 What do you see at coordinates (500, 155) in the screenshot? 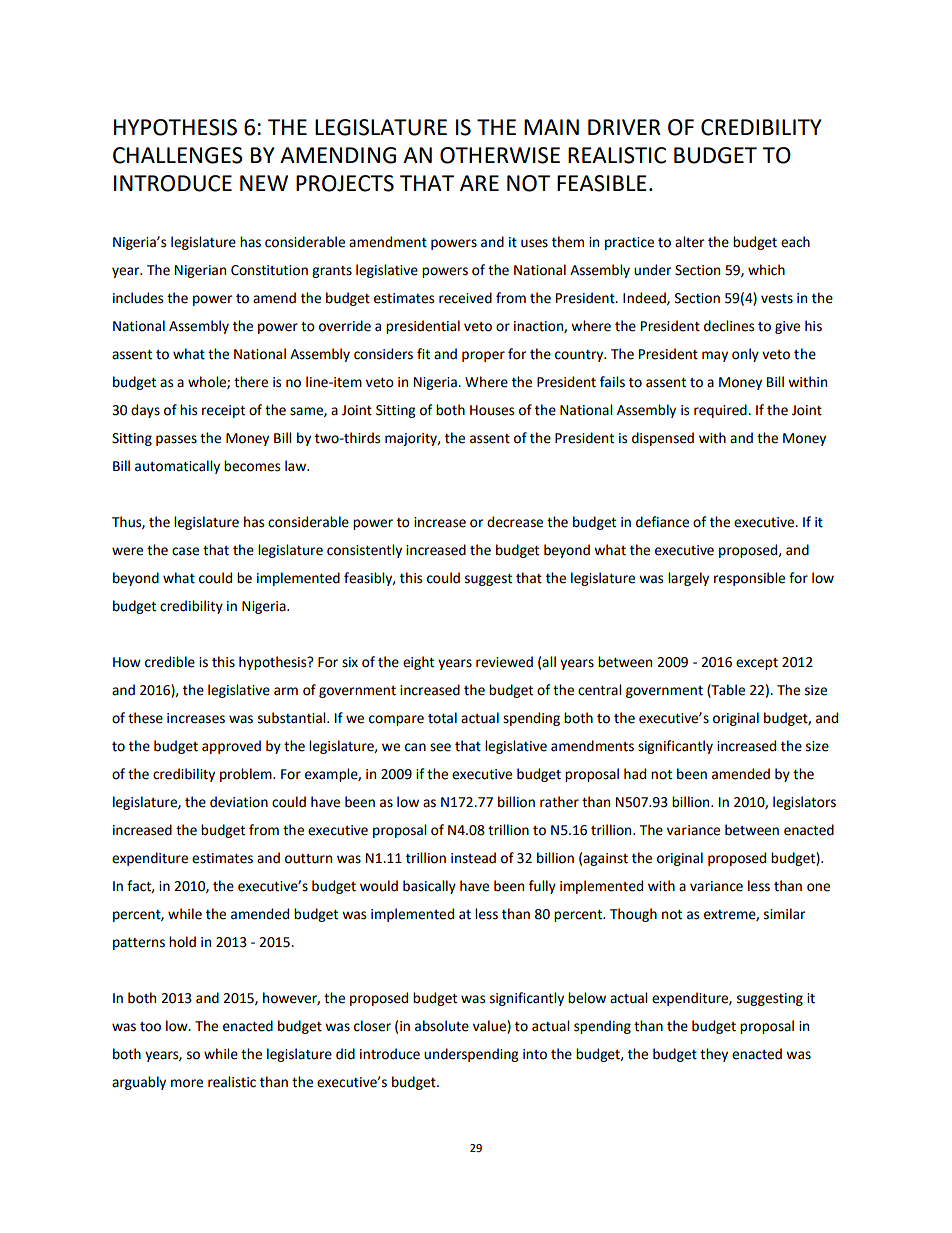
I see `OTHERWISE` at bounding box center [500, 155].
